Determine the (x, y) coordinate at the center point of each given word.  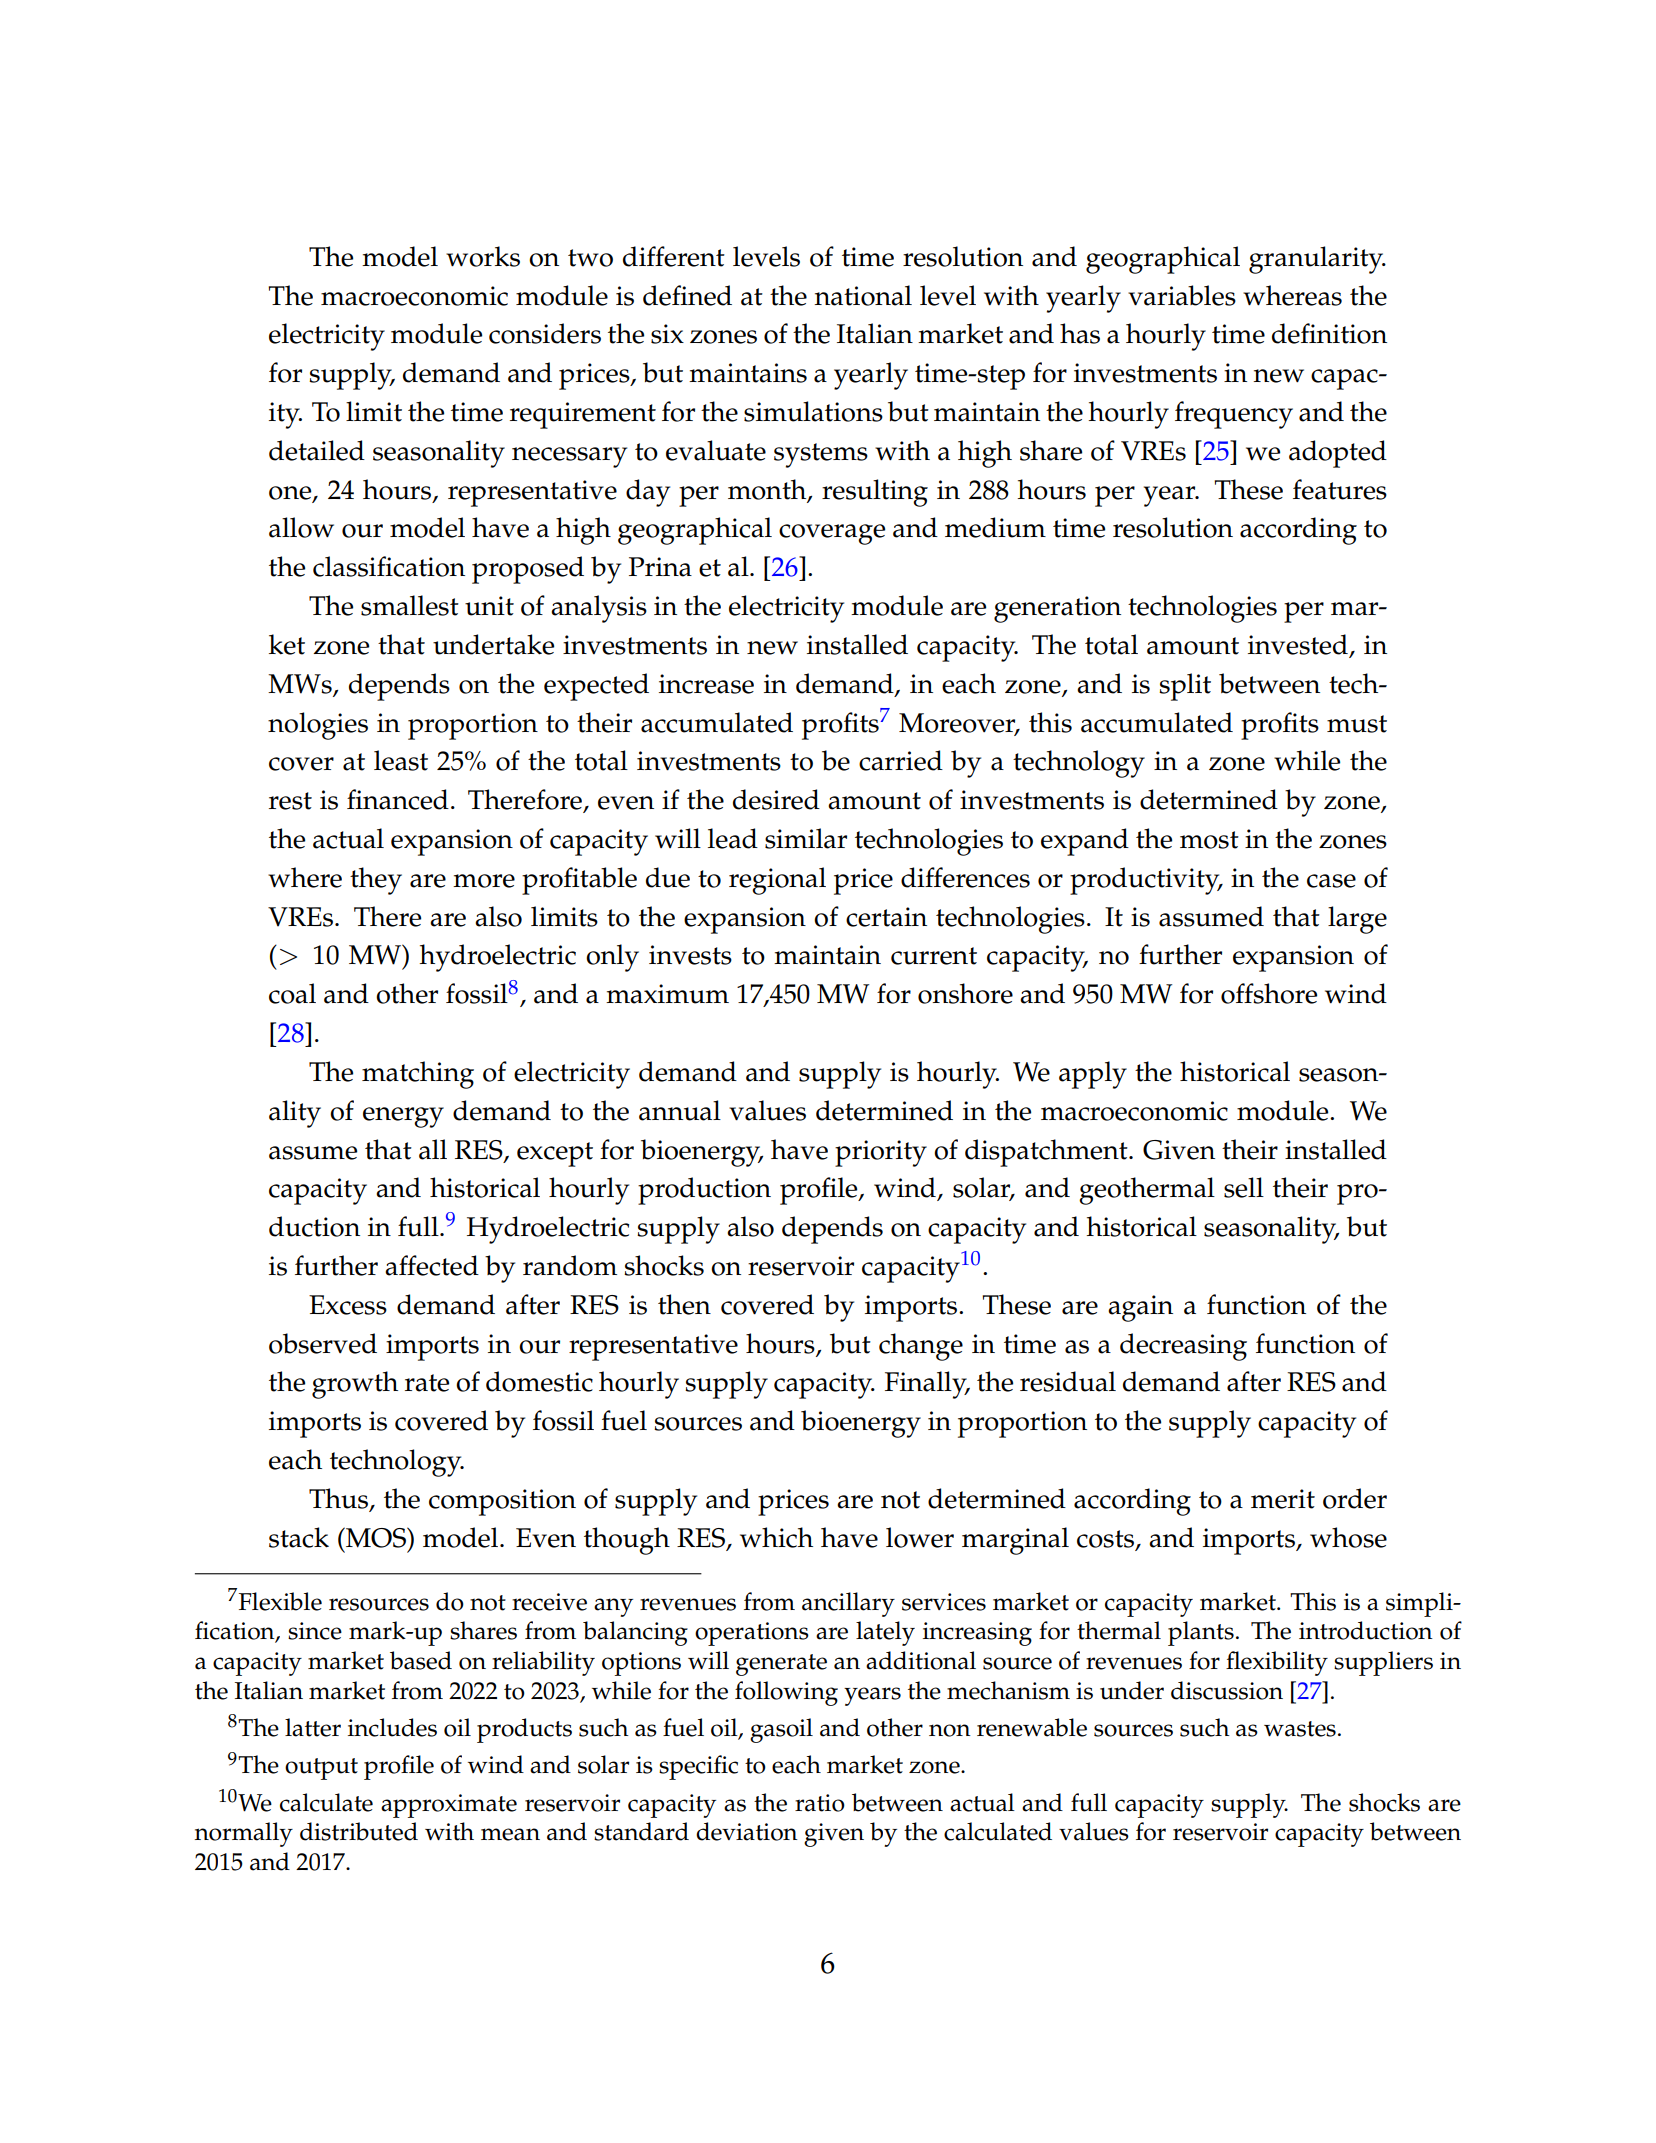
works (483, 256)
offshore (1269, 993)
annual (680, 1110)
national (863, 295)
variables (1182, 295)
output (321, 1769)
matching (418, 1075)
